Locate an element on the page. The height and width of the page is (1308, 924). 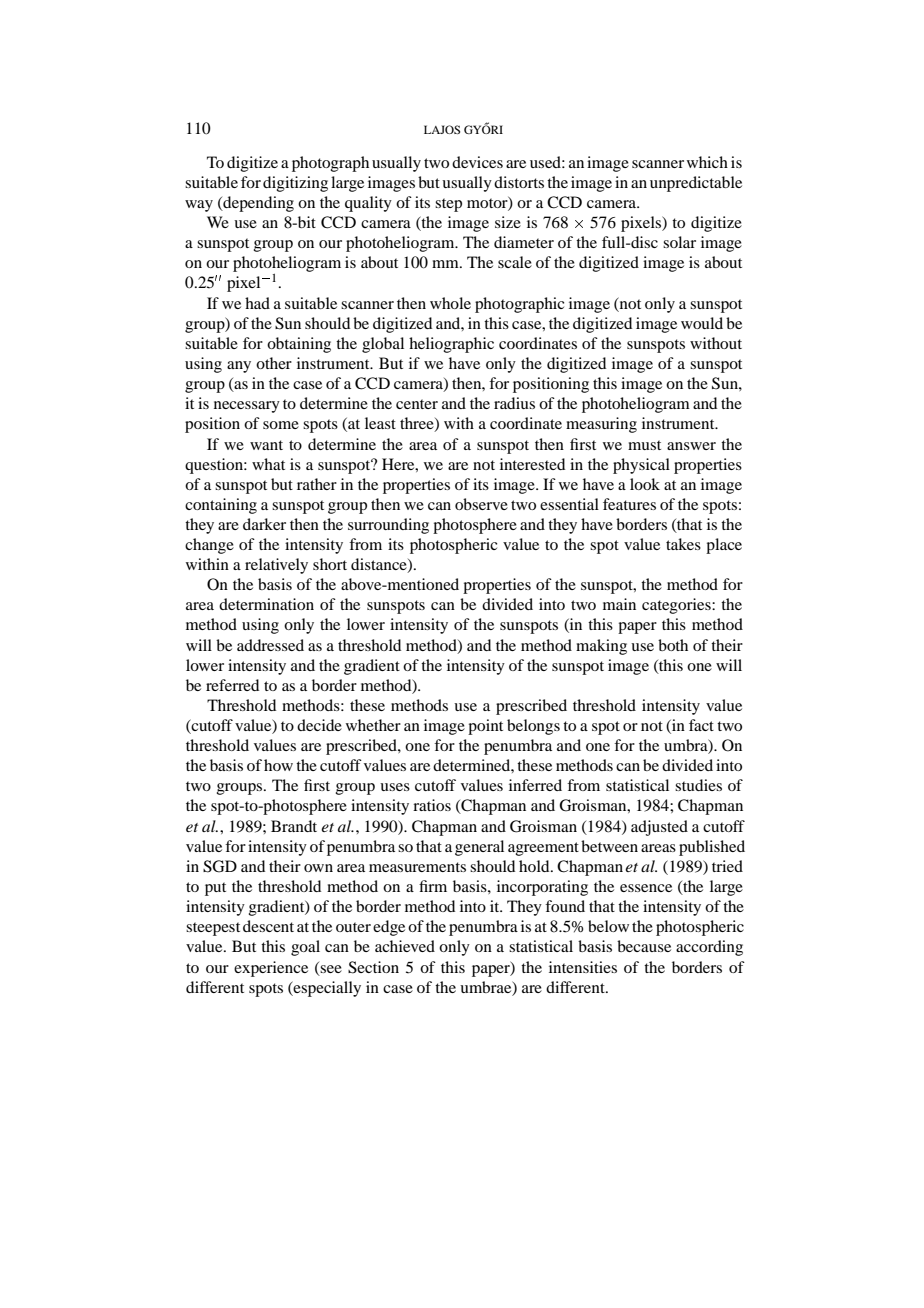
observe is located at coordinates (481, 504).
